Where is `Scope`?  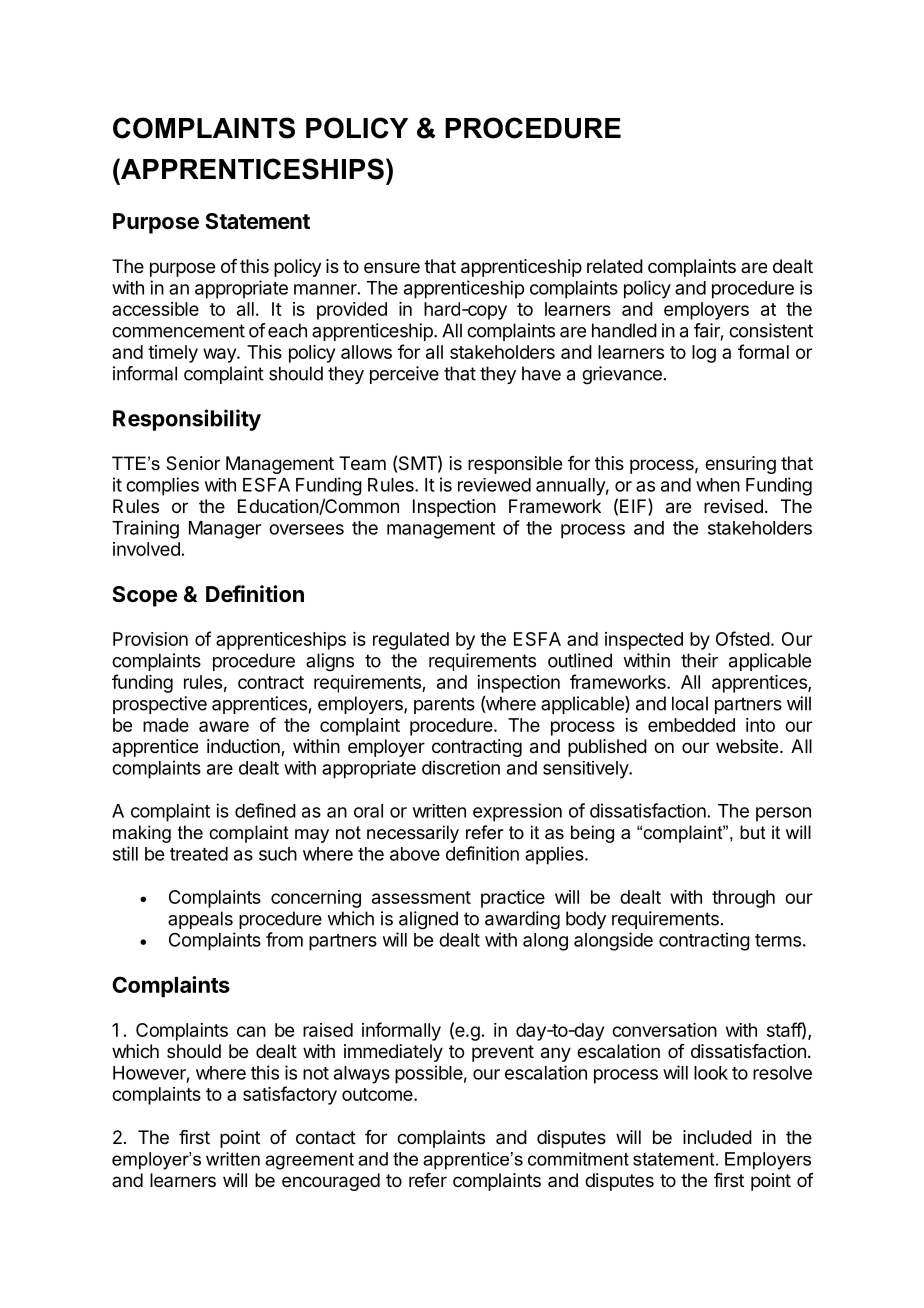 Scope is located at coordinates (144, 596).
